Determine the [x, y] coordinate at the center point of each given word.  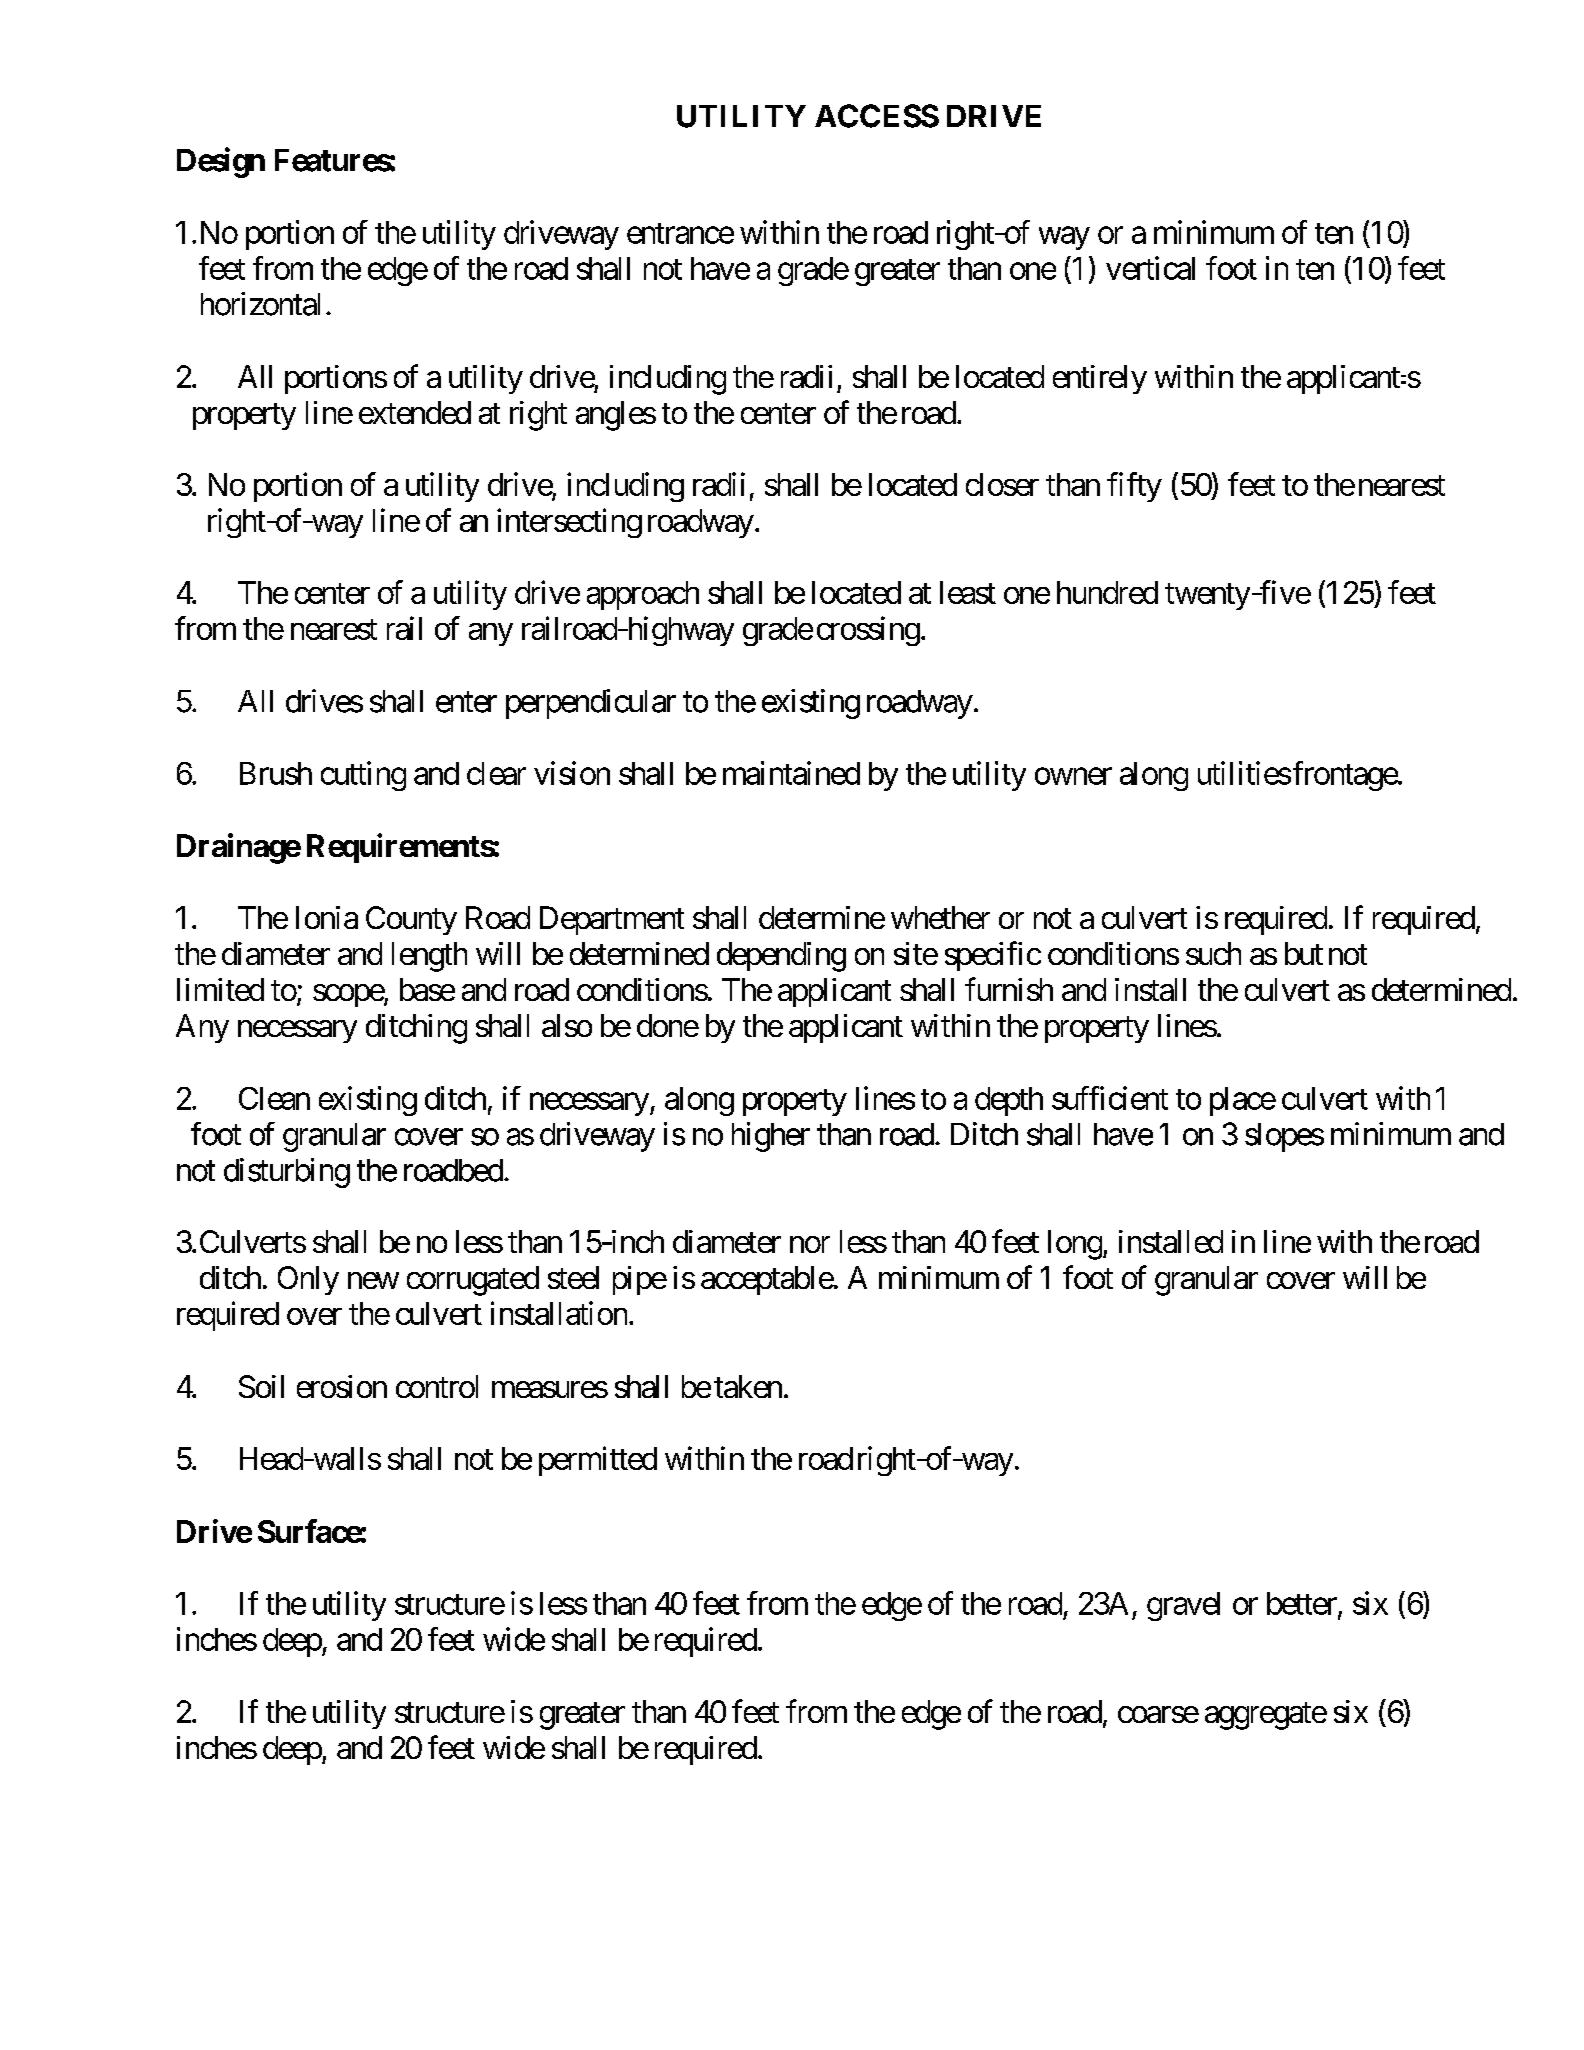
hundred [1107, 592]
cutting [363, 776]
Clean [274, 1098]
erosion [342, 1386]
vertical [1150, 268]
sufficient [1110, 1098]
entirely [1100, 379]
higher [771, 1137]
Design [221, 162]
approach [643, 595]
